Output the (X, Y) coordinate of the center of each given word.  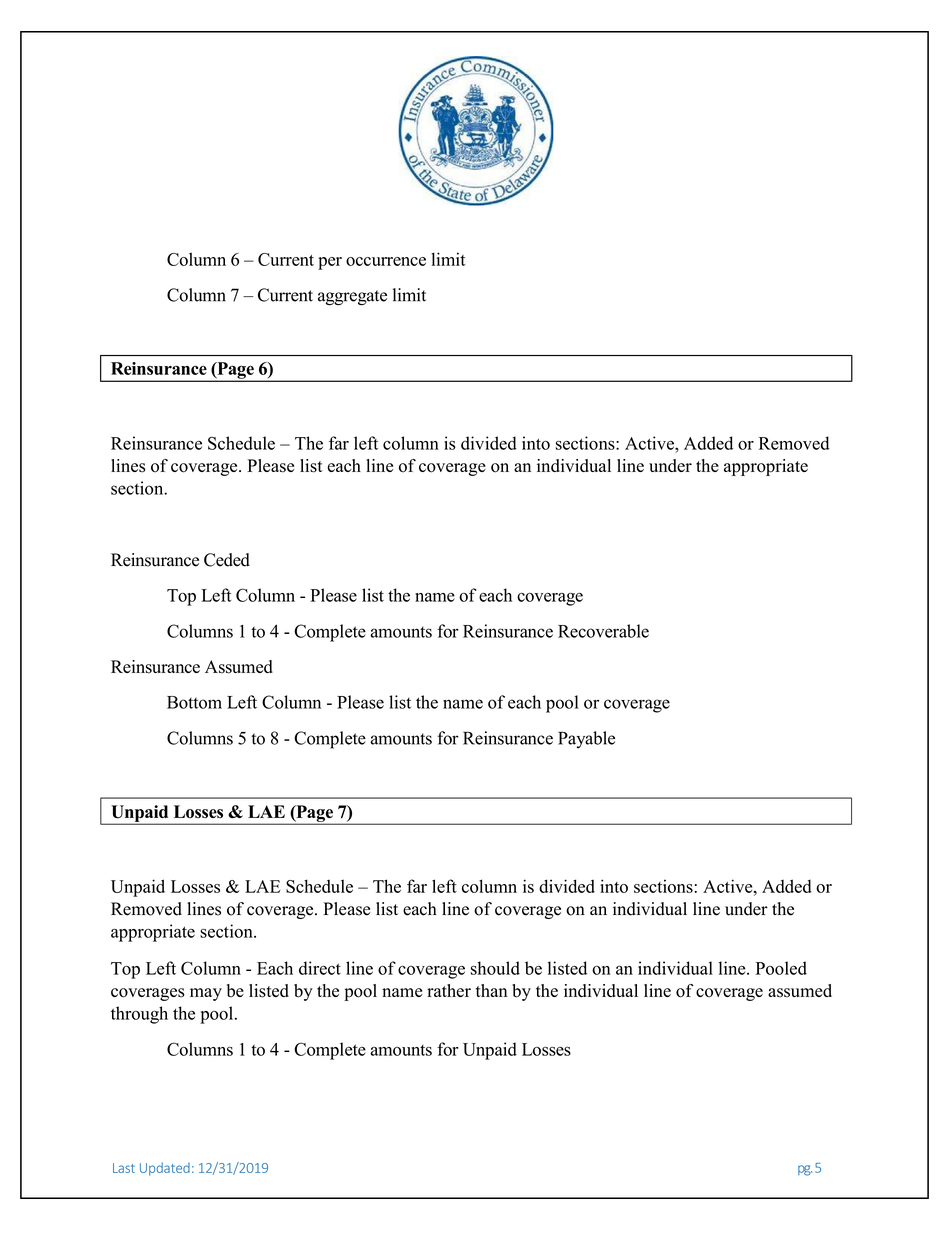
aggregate (352, 298)
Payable (586, 740)
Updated (165, 1169)
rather (449, 990)
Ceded (227, 560)
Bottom (194, 702)
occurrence (386, 261)
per (330, 263)
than (491, 990)
